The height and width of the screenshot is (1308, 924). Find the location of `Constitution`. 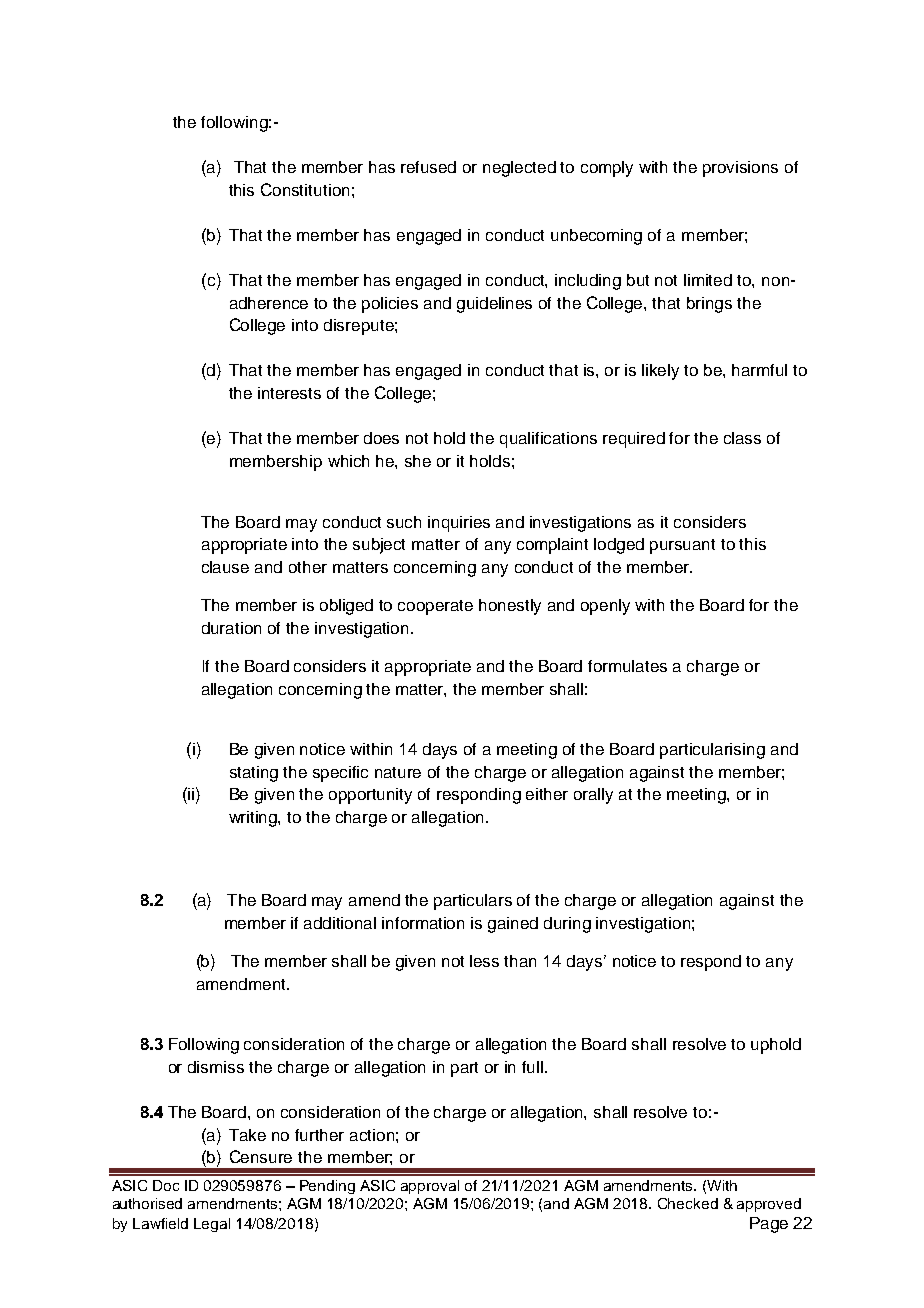

Constitution is located at coordinates (305, 189).
